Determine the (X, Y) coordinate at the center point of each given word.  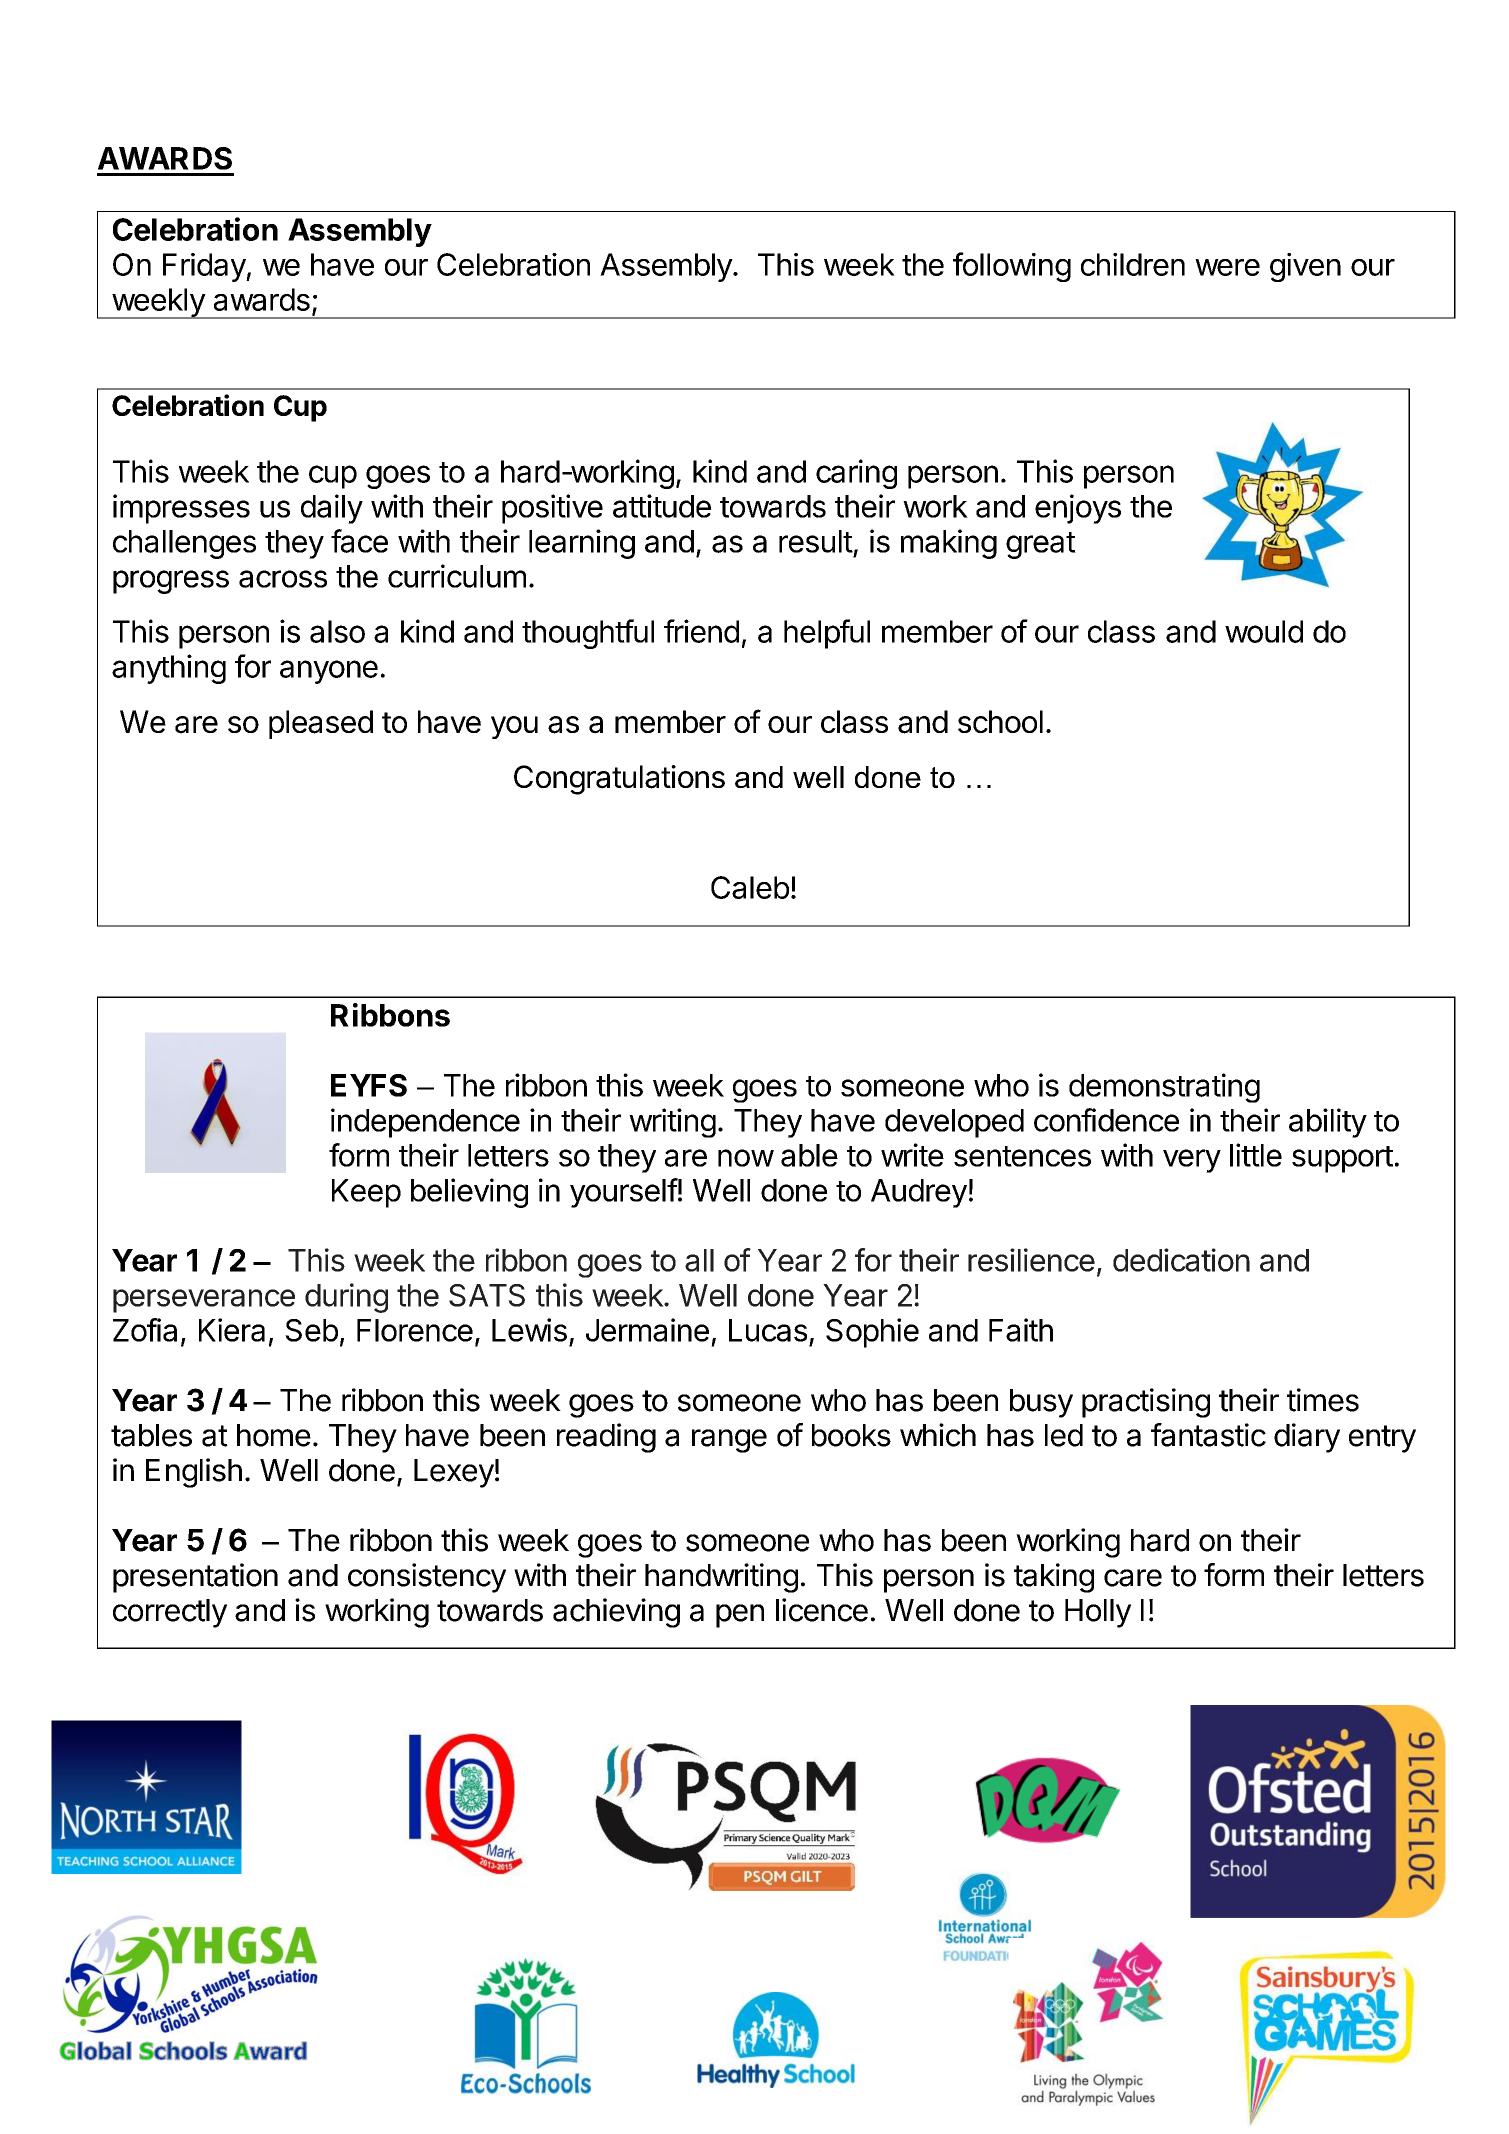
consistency (427, 1578)
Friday (205, 267)
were (1227, 267)
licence (822, 1610)
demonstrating (1164, 1088)
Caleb (750, 887)
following (1012, 267)
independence (425, 1123)
